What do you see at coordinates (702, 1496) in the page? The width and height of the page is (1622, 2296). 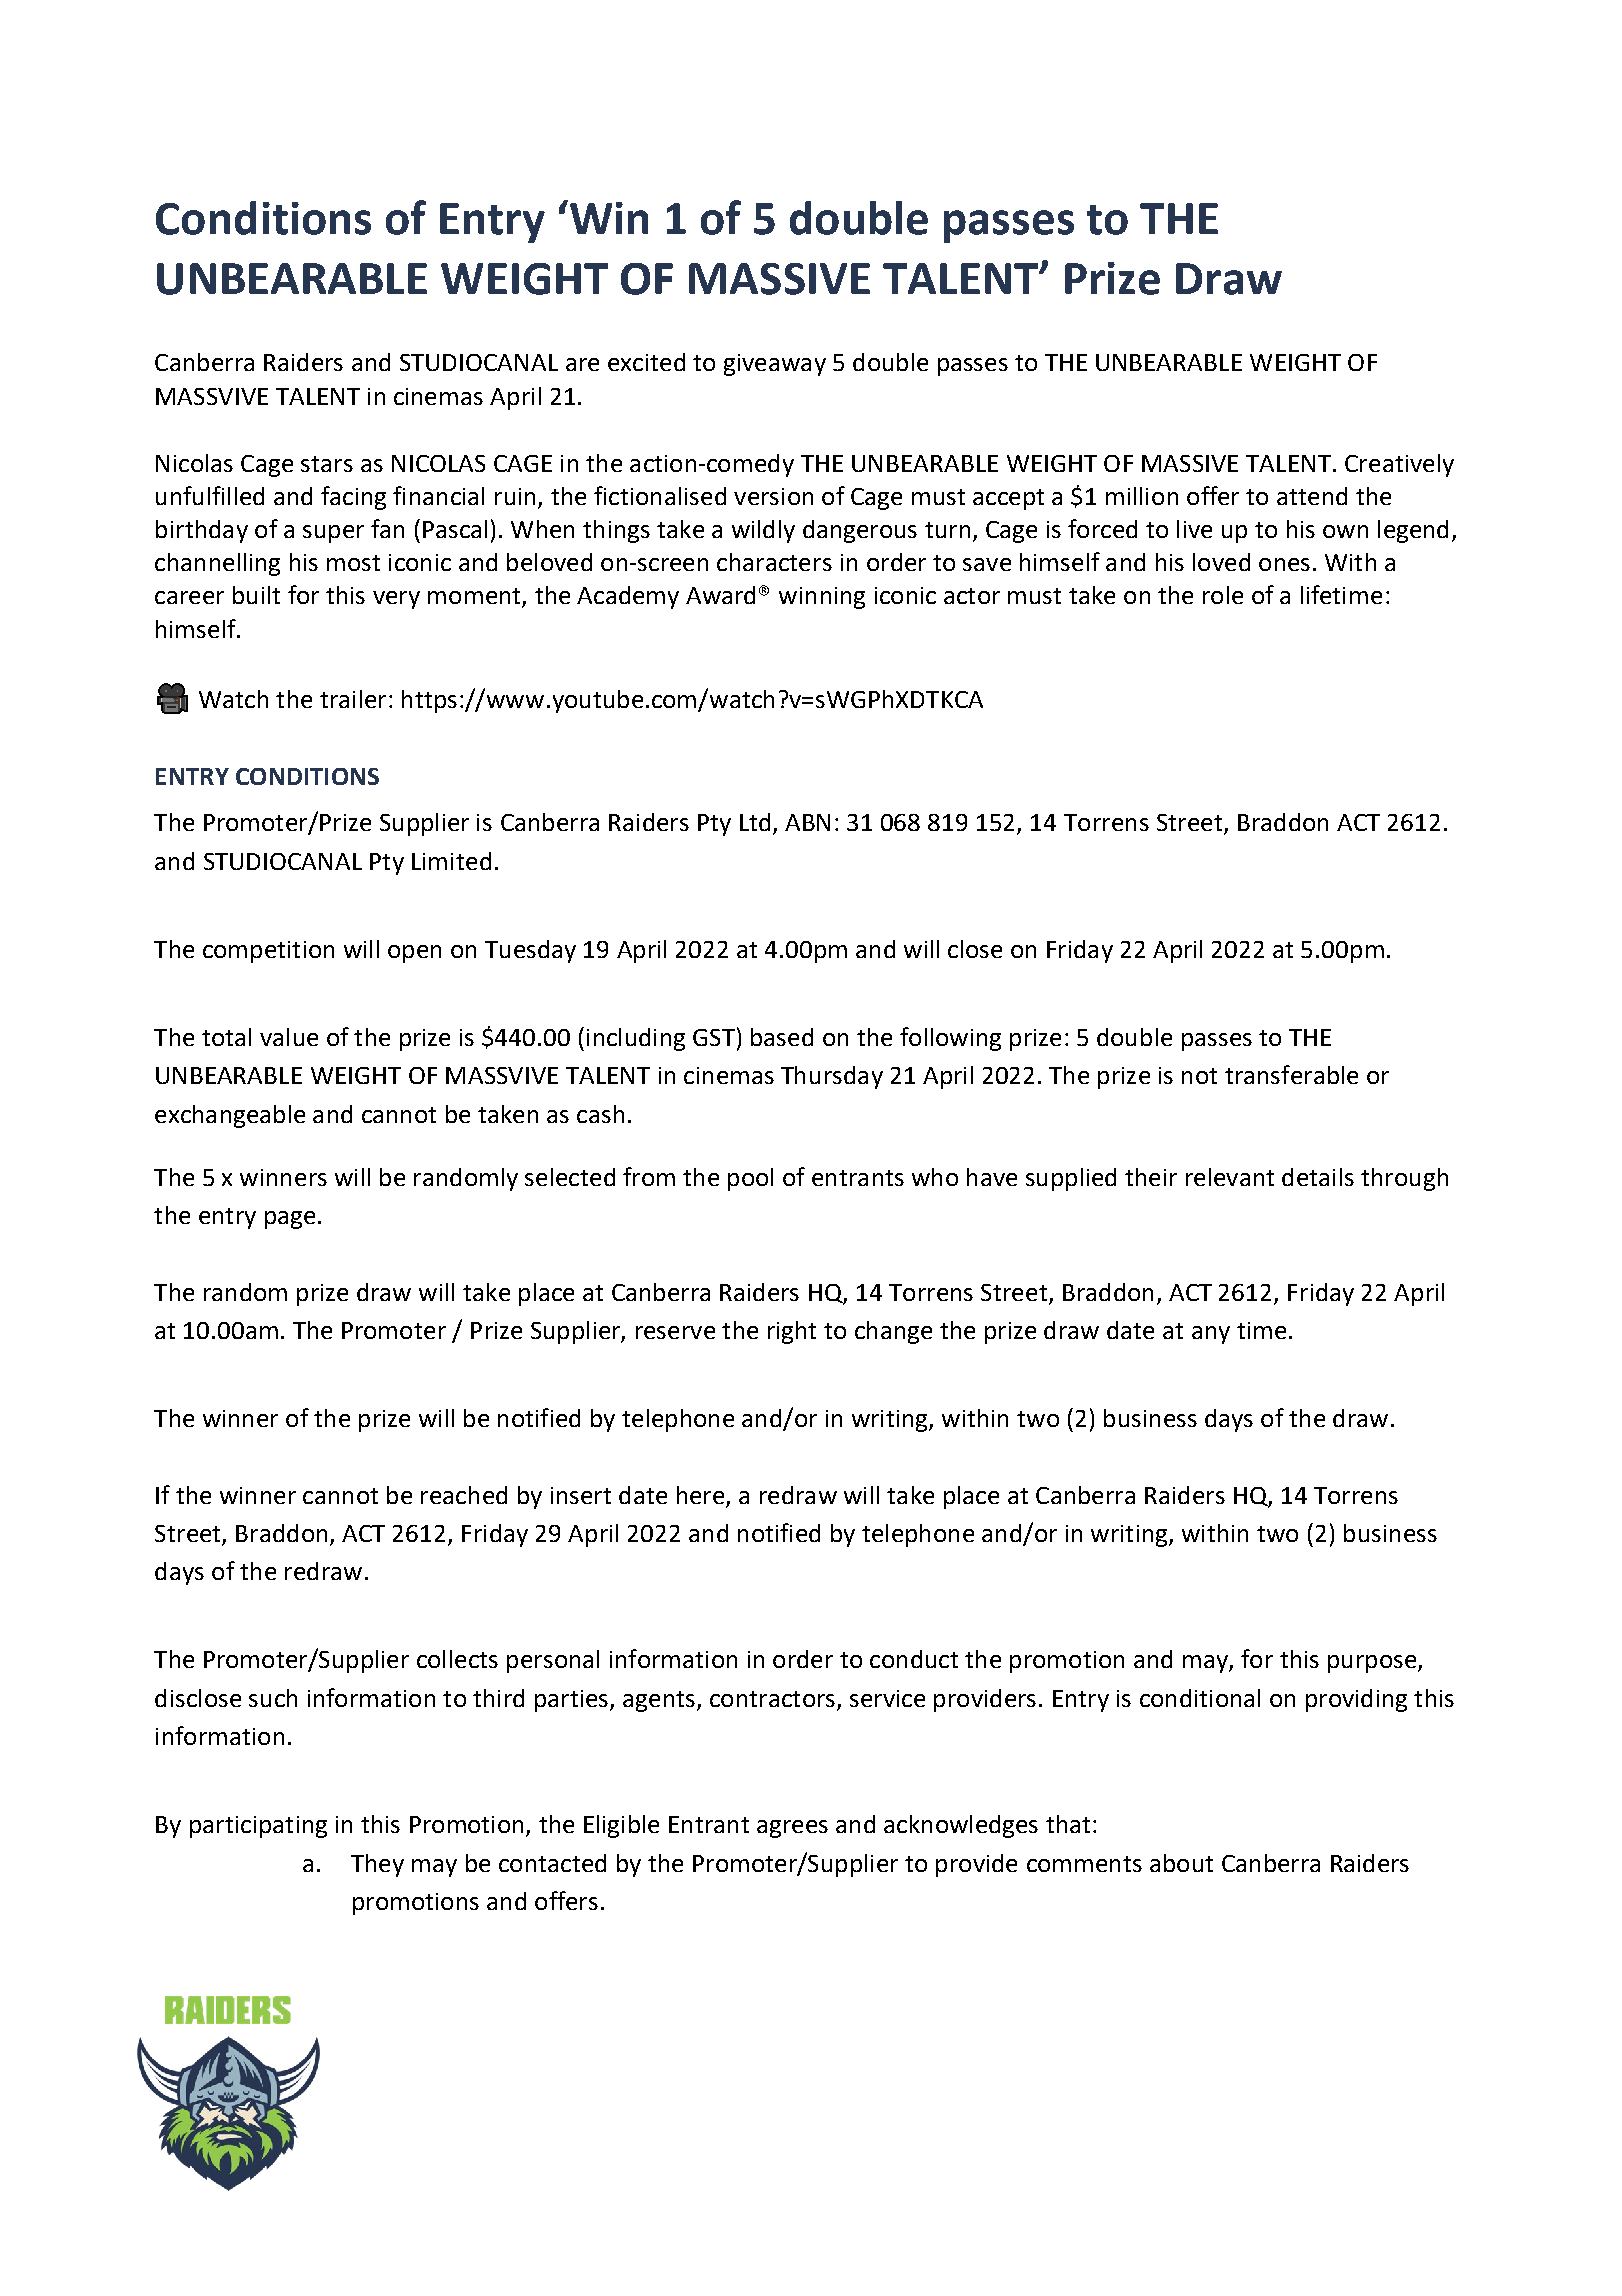 I see `here` at bounding box center [702, 1496].
